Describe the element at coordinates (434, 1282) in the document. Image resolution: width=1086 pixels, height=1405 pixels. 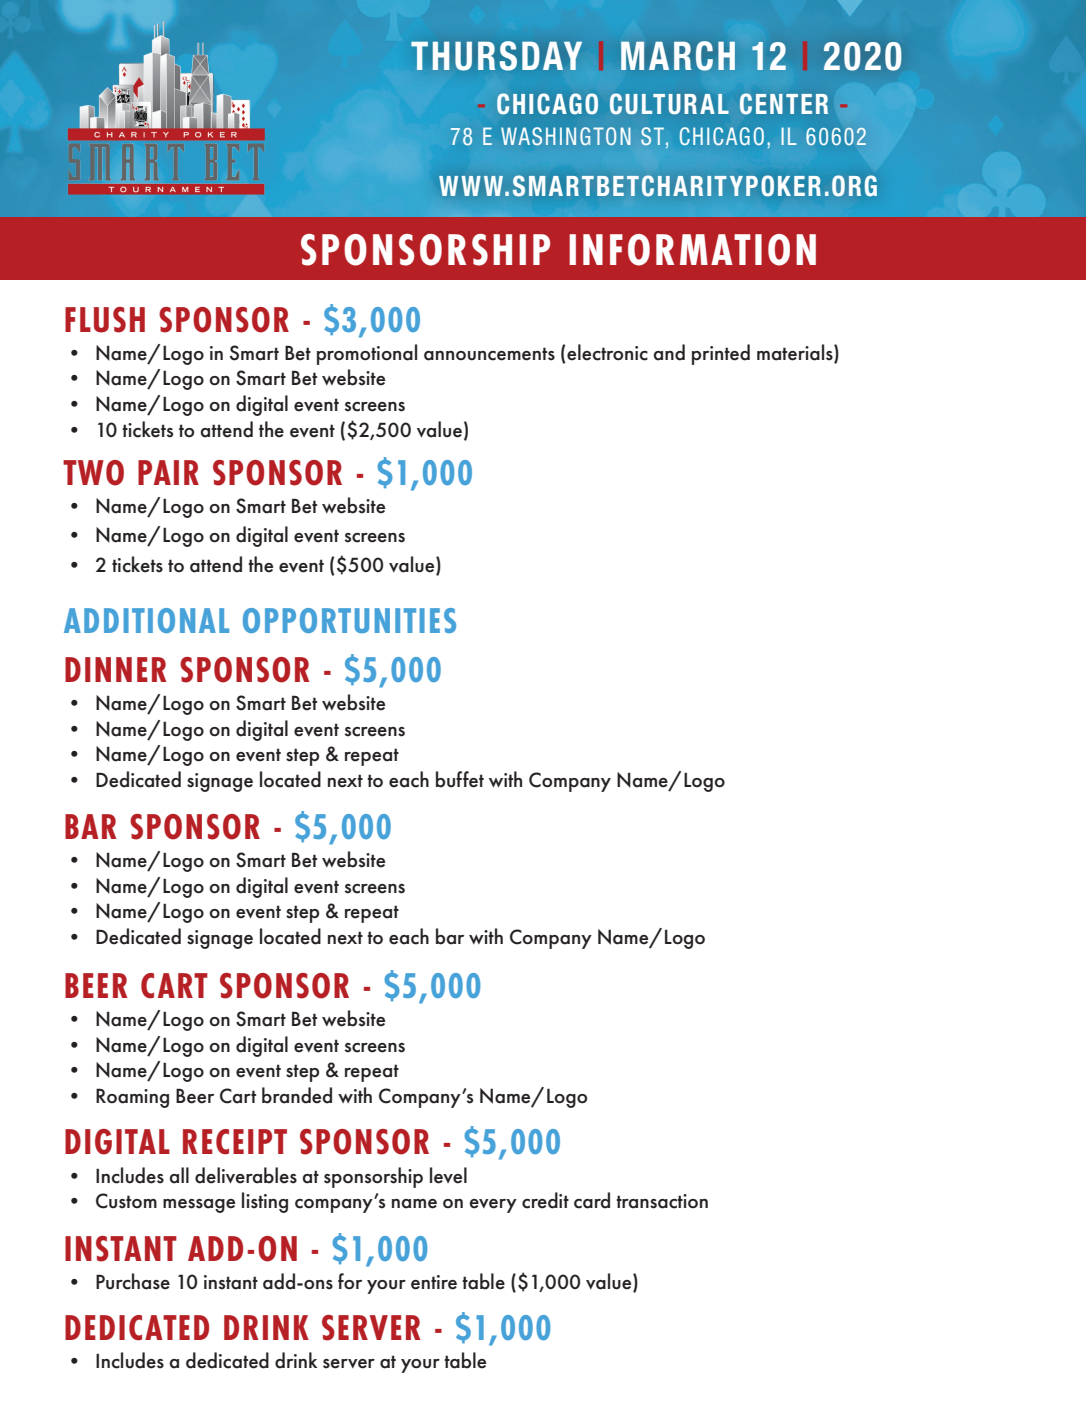
I see `entire` at that location.
